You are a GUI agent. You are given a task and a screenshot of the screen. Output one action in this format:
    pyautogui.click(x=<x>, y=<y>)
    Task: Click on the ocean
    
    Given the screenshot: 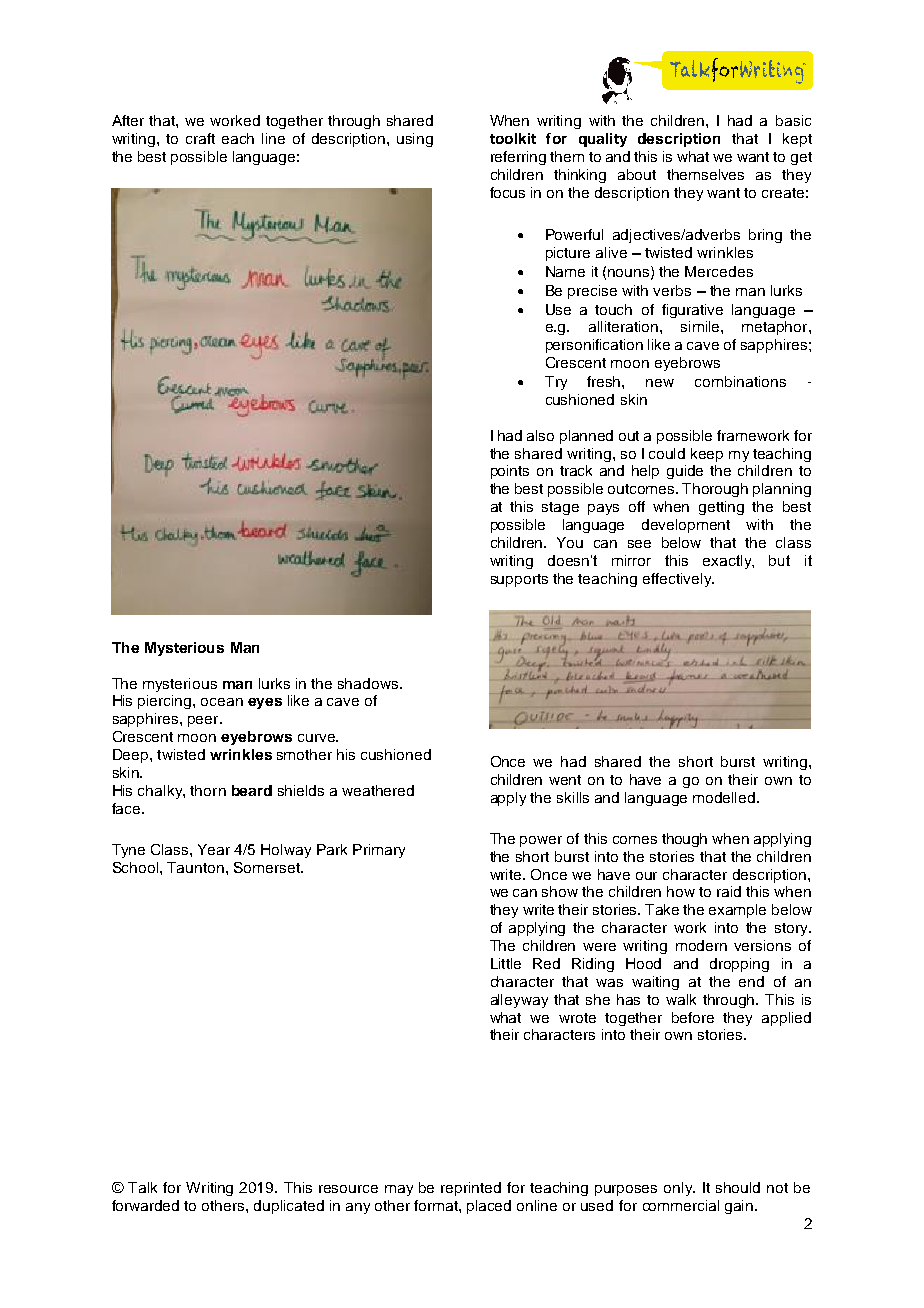 What is the action you would take?
    pyautogui.click(x=222, y=702)
